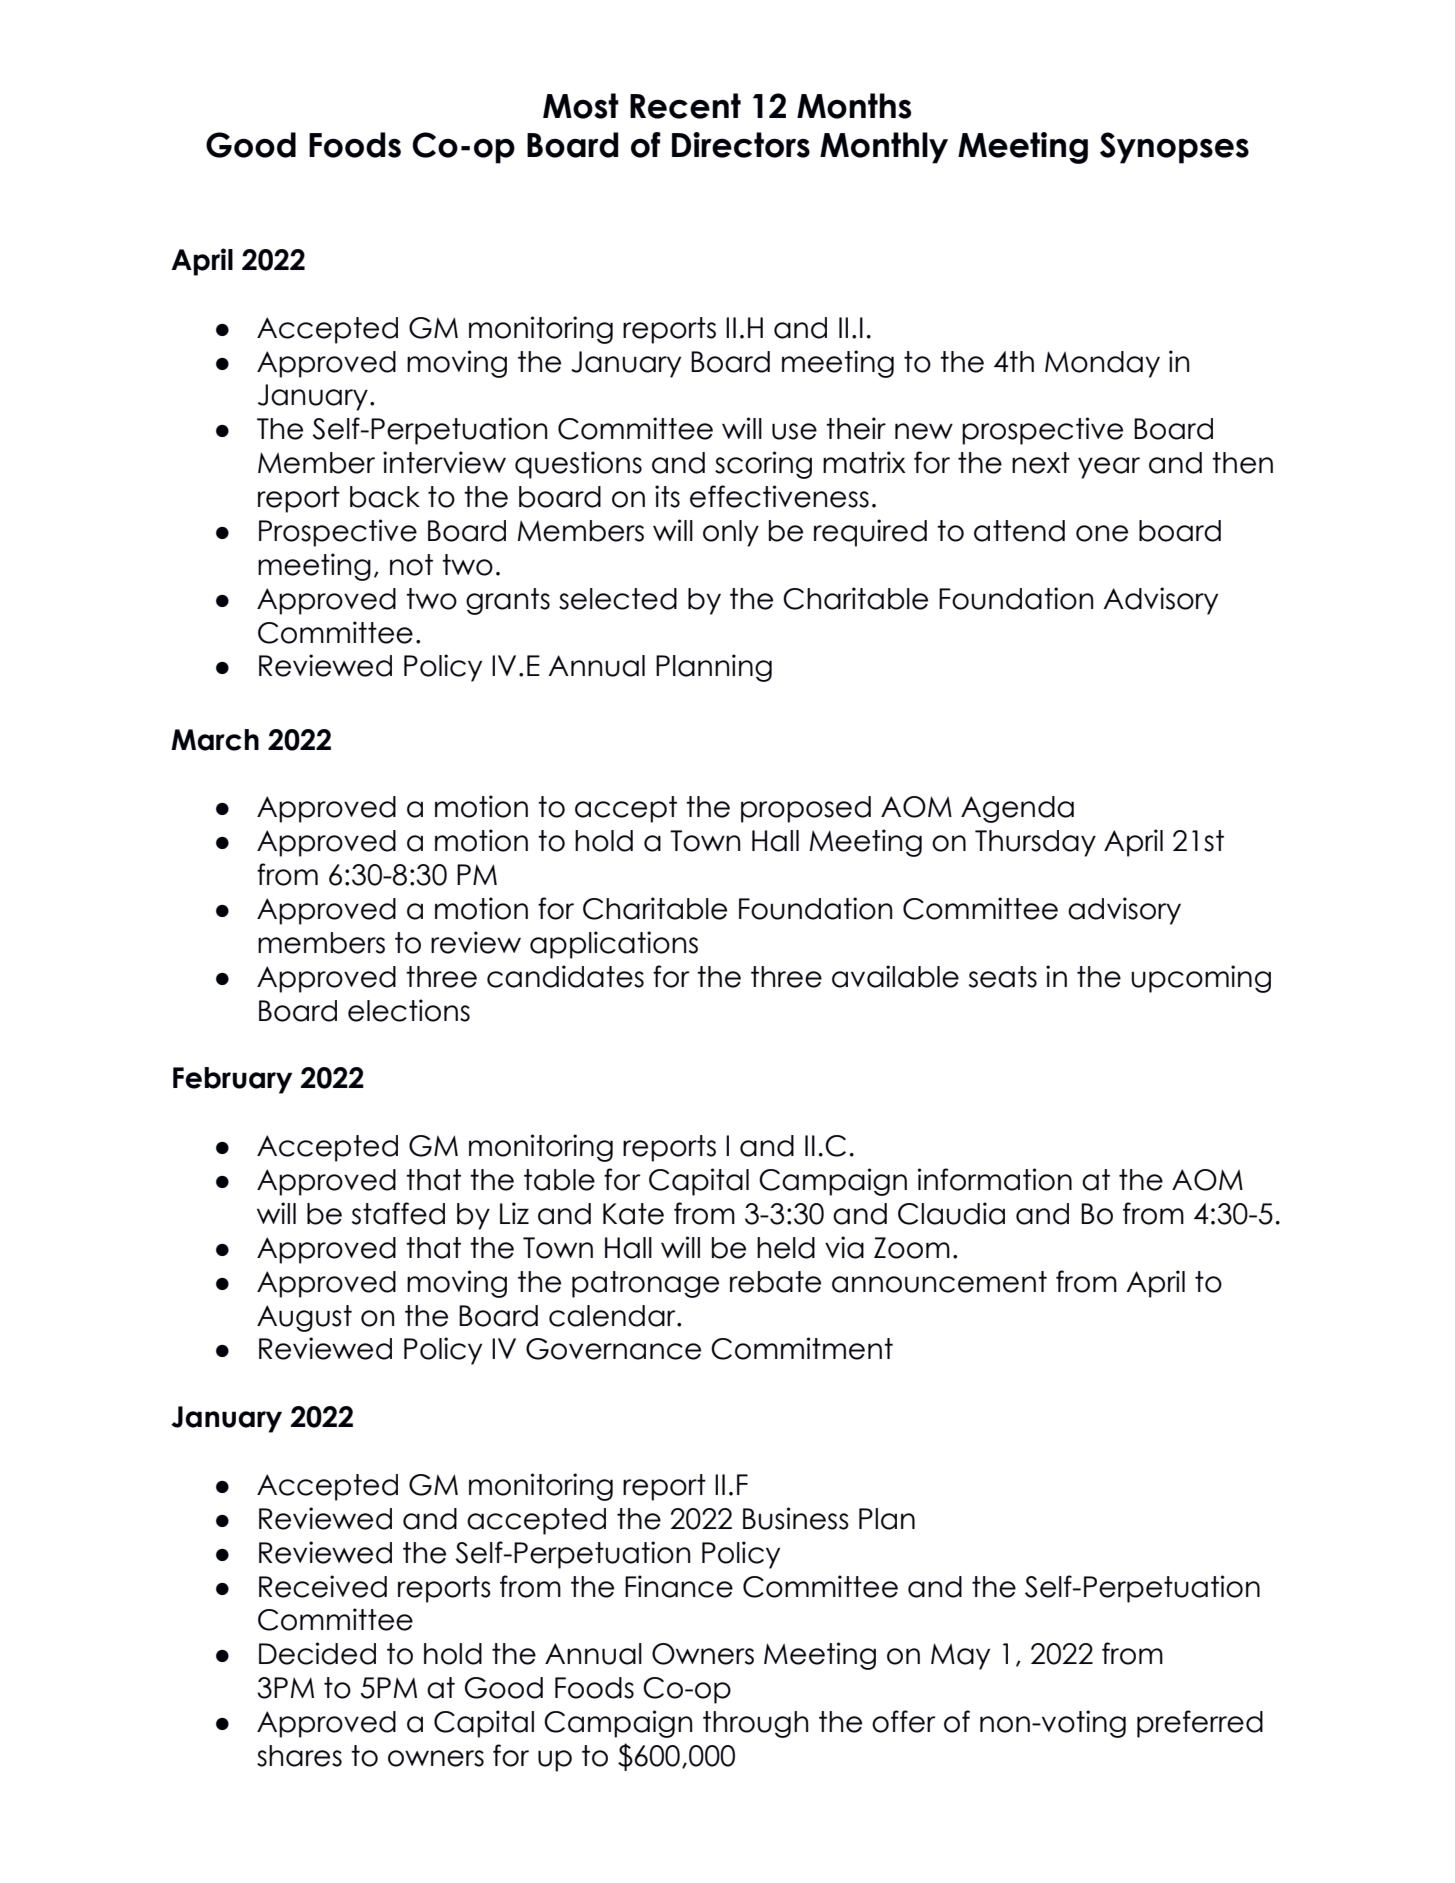  Describe the element at coordinates (317, 1653) in the image. I see `Decided` at that location.
